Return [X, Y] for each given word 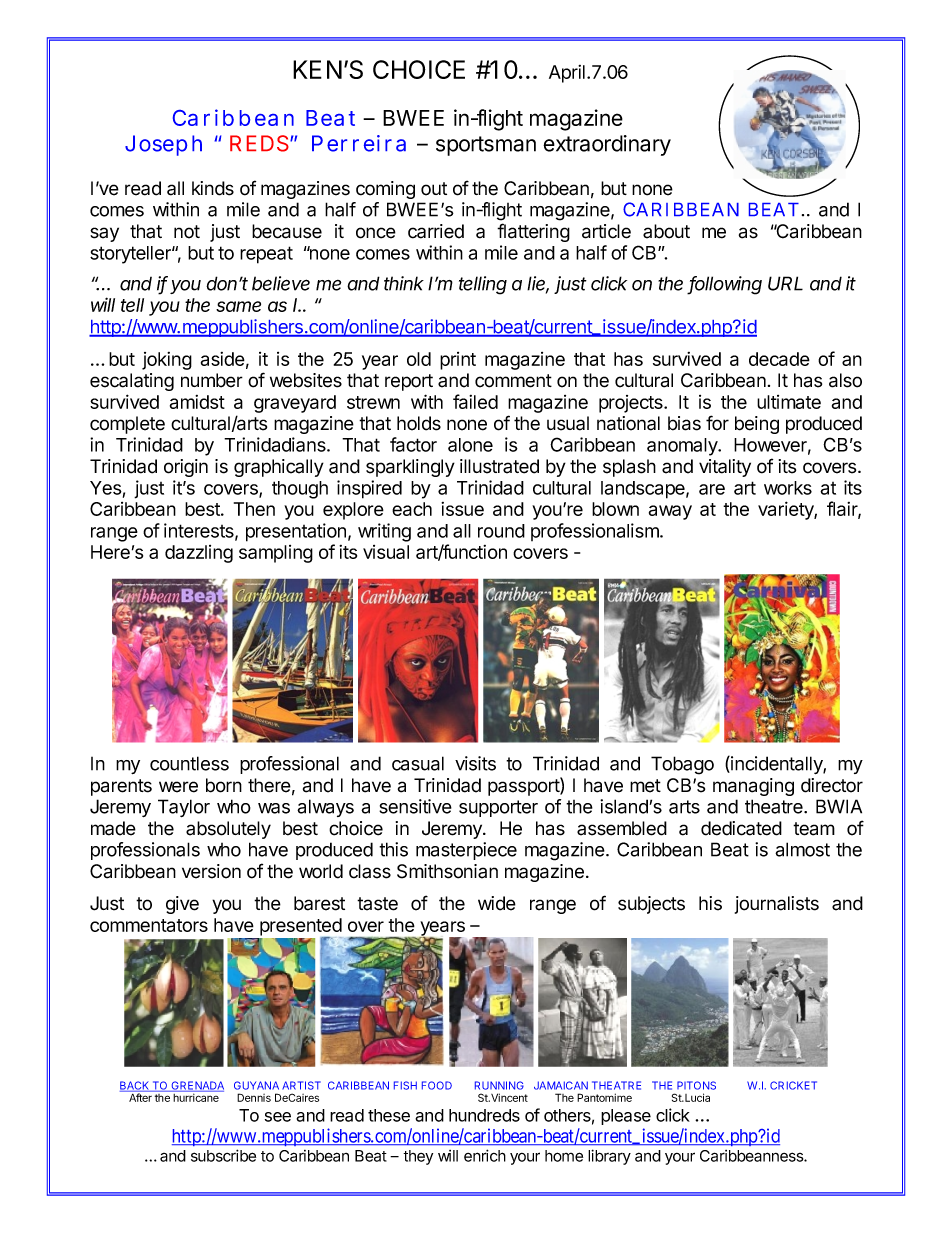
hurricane [196, 1098]
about [666, 231]
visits [475, 763]
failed [475, 401]
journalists [777, 905]
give [182, 905]
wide [497, 903]
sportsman [486, 146]
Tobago [682, 765]
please [626, 1117]
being [757, 425]
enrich [485, 1155]
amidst [197, 402]
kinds [213, 188]
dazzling [199, 554]
